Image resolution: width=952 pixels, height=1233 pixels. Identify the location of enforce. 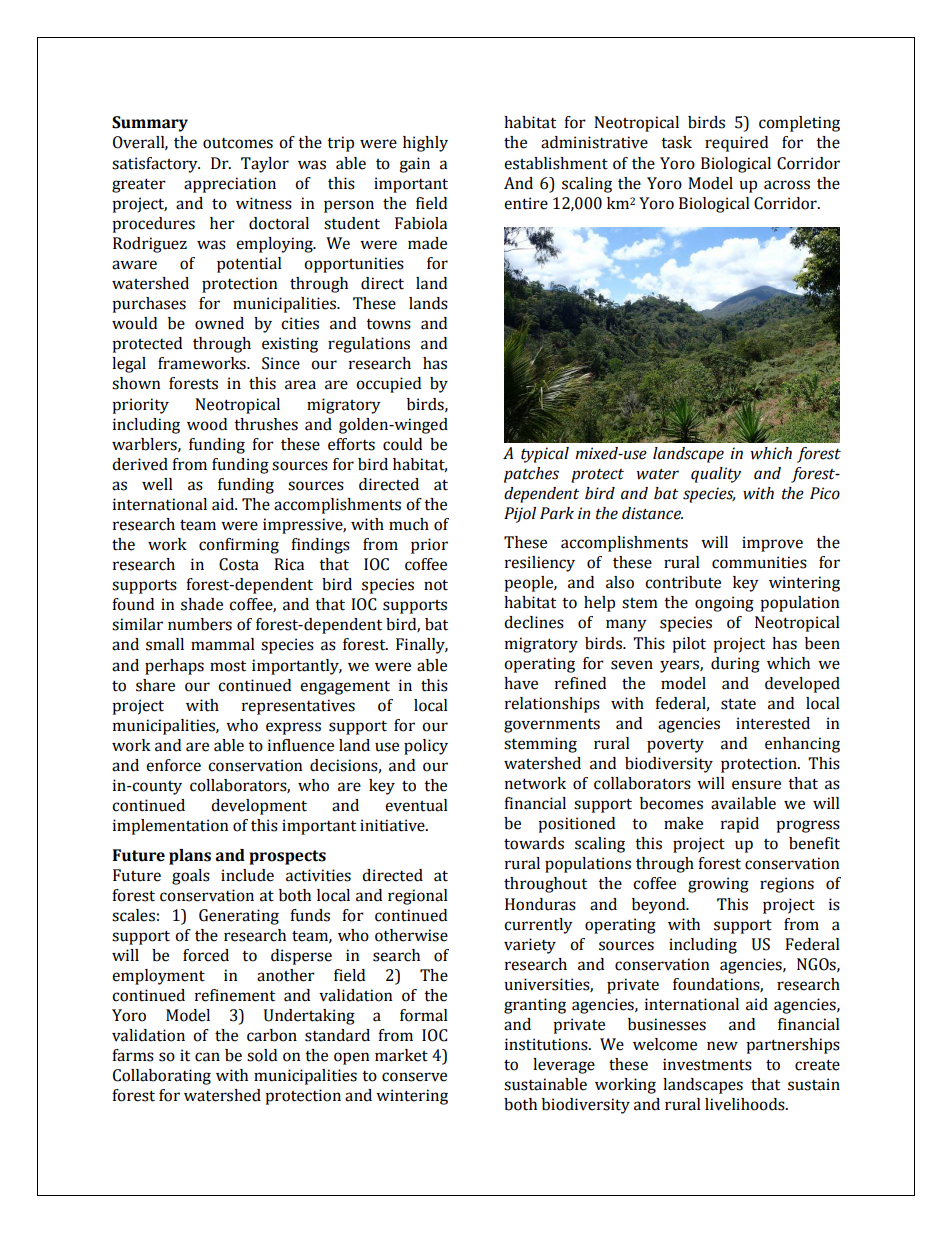
(173, 765).
